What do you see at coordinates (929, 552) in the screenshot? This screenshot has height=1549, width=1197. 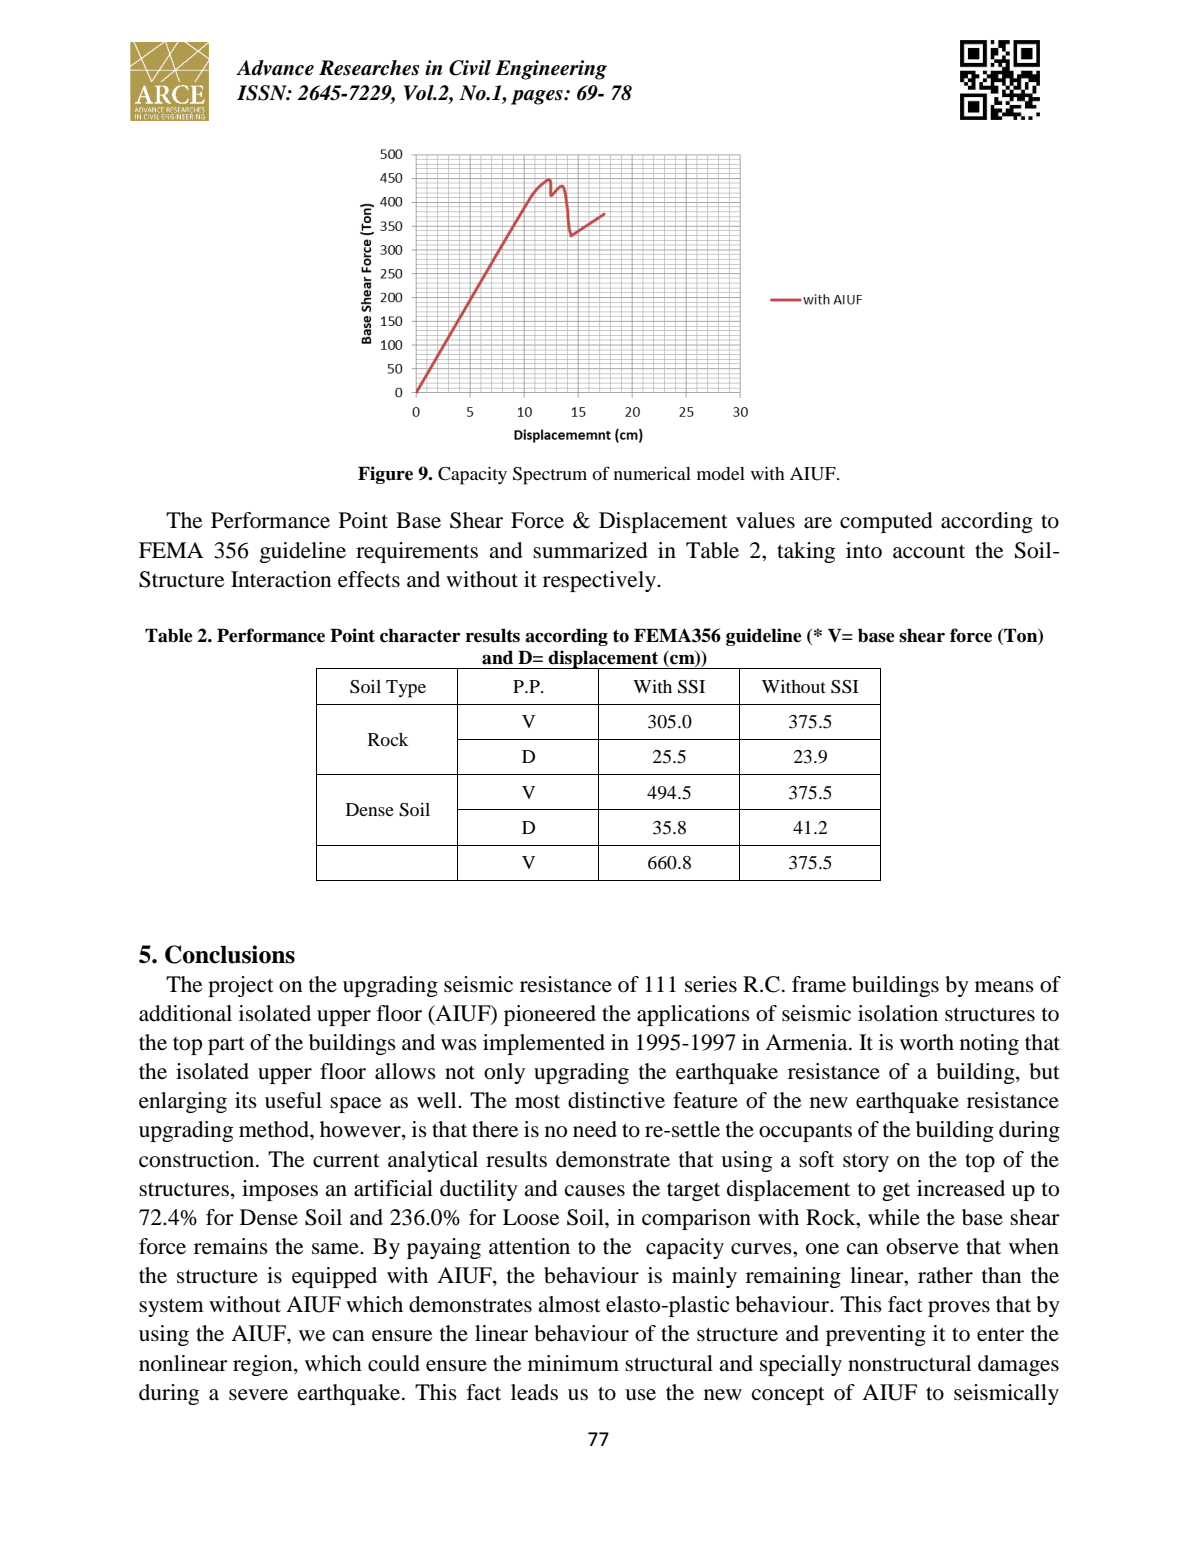 I see `account` at bounding box center [929, 552].
